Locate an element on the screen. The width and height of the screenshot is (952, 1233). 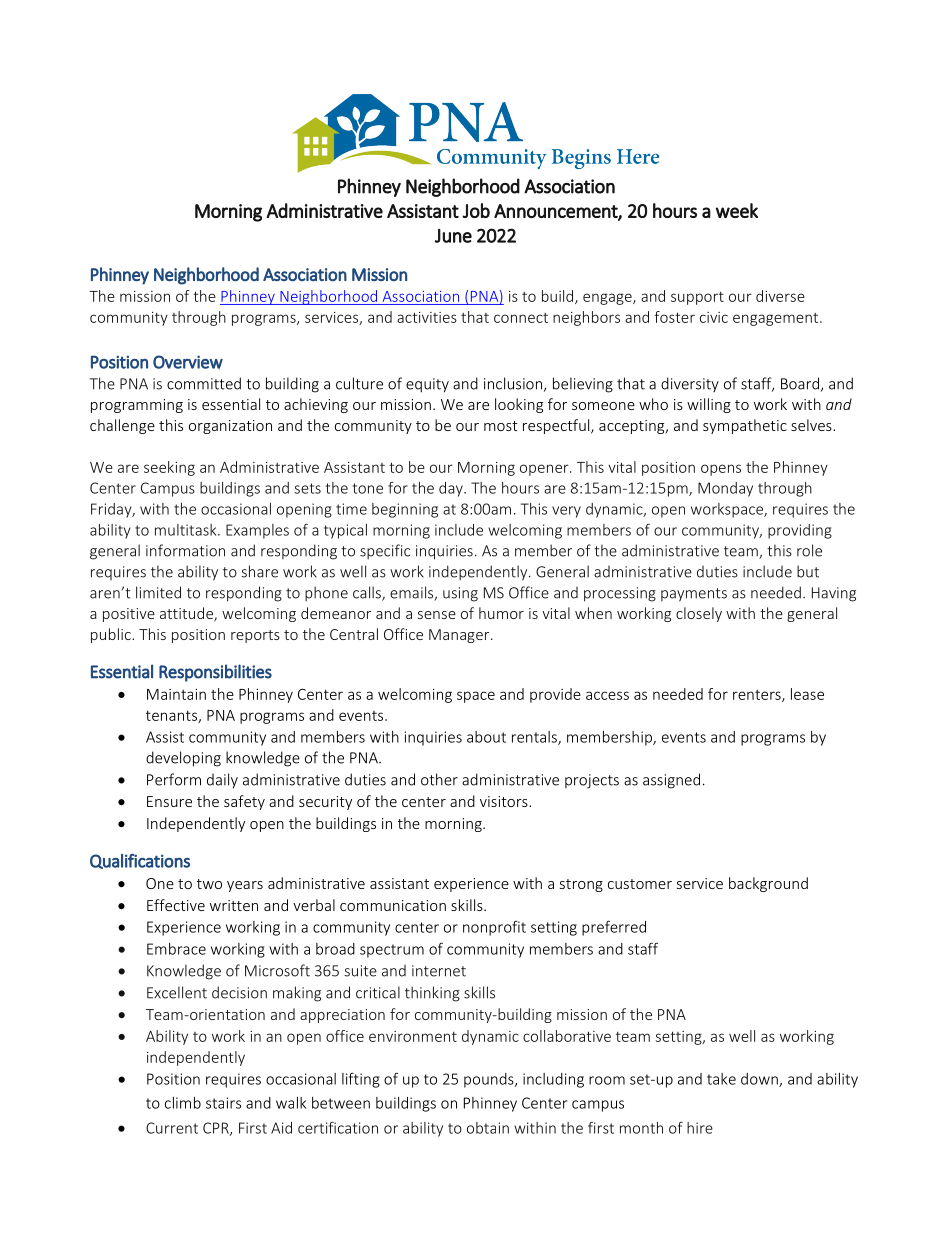
beginning is located at coordinates (405, 510).
